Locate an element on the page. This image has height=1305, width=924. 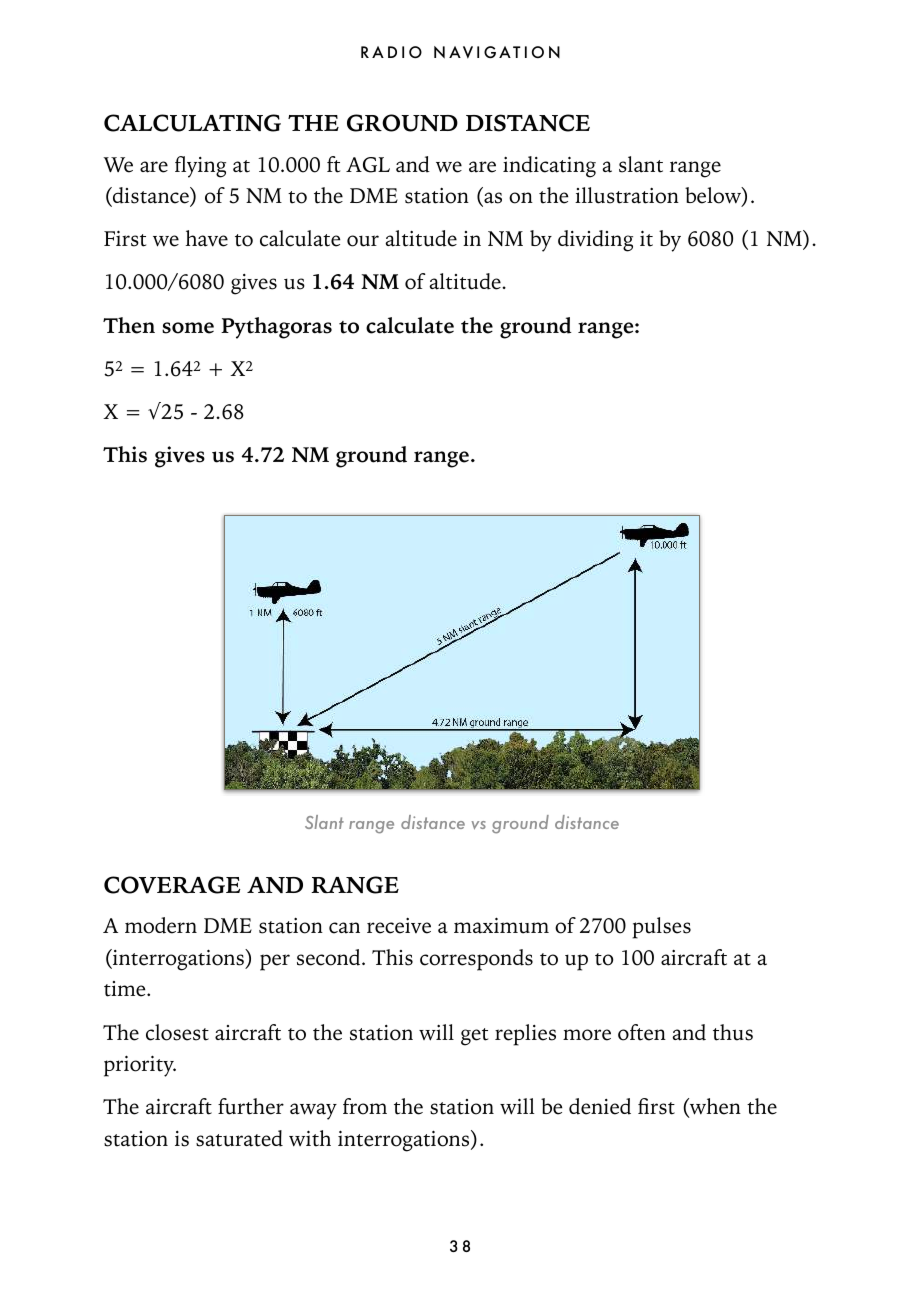
illustration is located at coordinates (627, 195).
